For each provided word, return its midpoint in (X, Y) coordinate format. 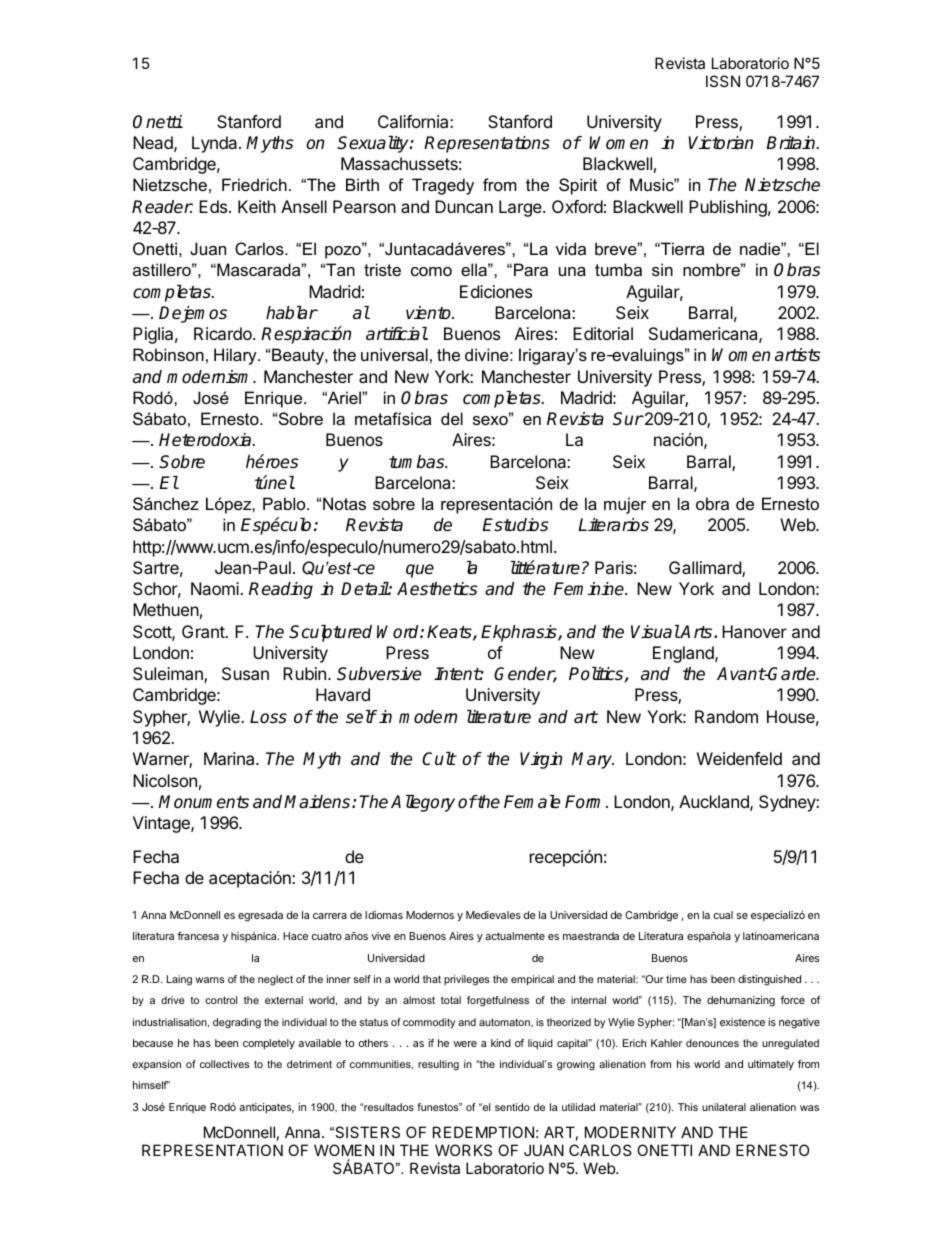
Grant (204, 631)
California (414, 121)
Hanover (754, 631)
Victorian (720, 143)
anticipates (266, 1108)
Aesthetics (437, 589)
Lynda (216, 144)
